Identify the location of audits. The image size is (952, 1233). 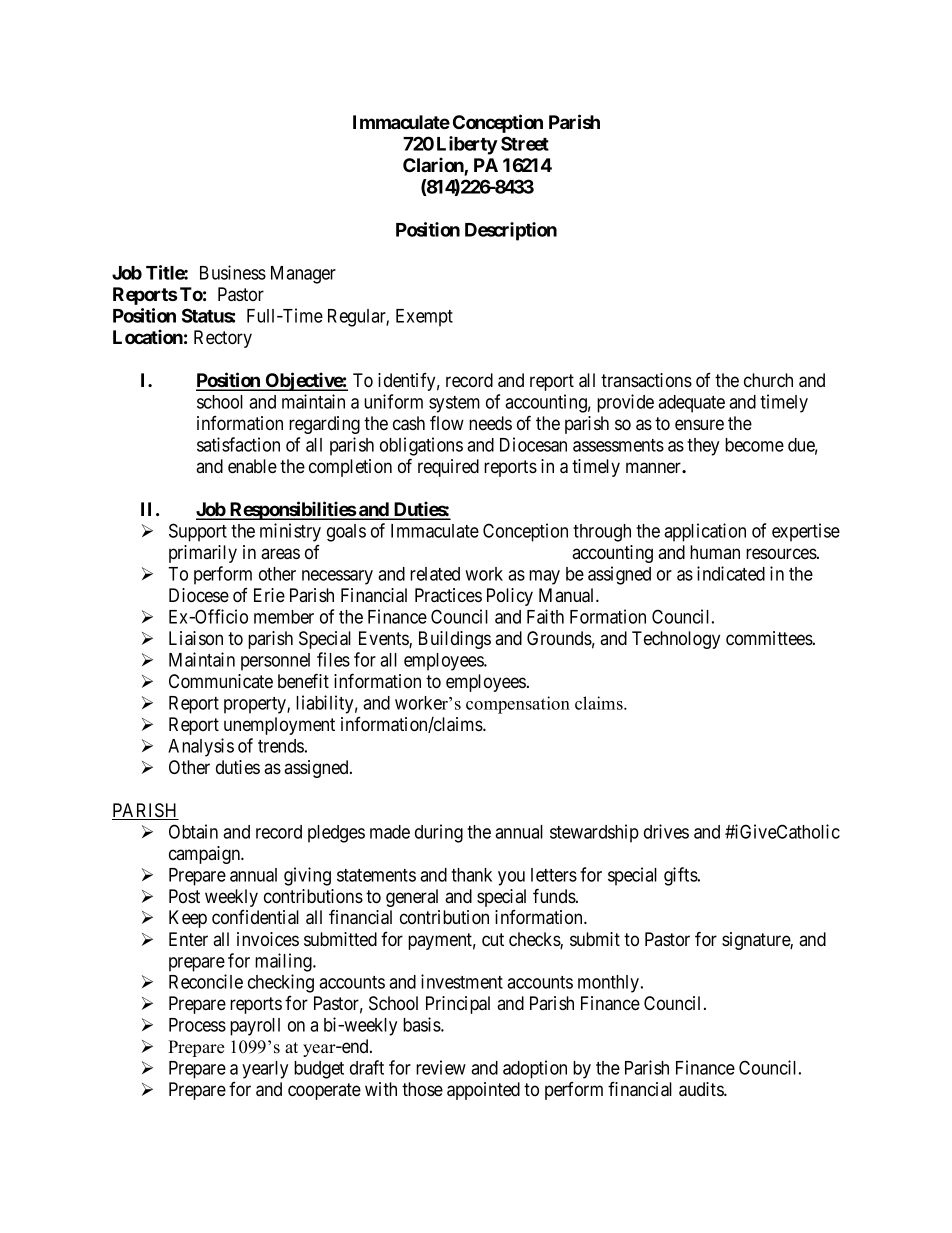
(702, 1089).
